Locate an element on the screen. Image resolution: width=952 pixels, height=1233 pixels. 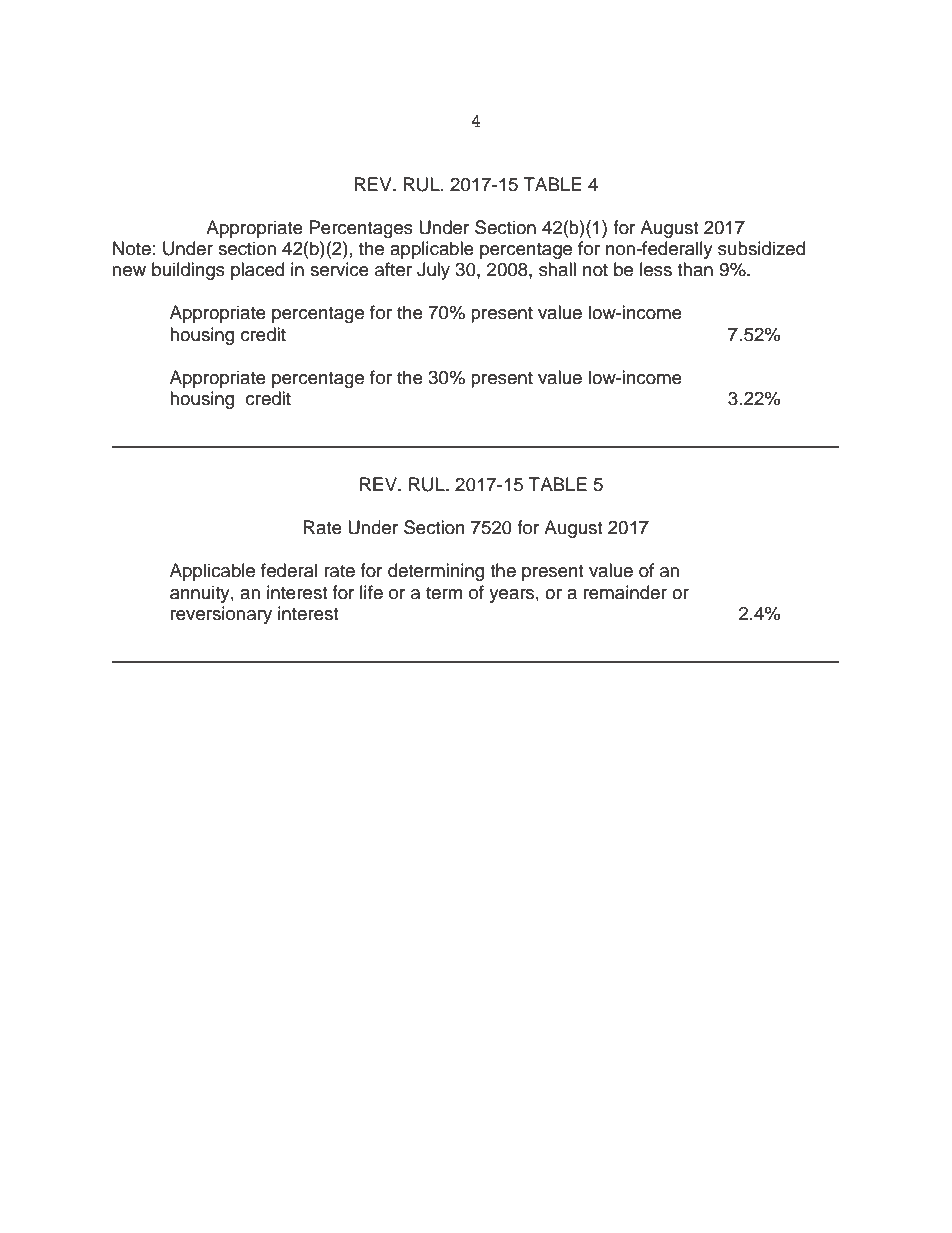
subsidized is located at coordinates (761, 248).
